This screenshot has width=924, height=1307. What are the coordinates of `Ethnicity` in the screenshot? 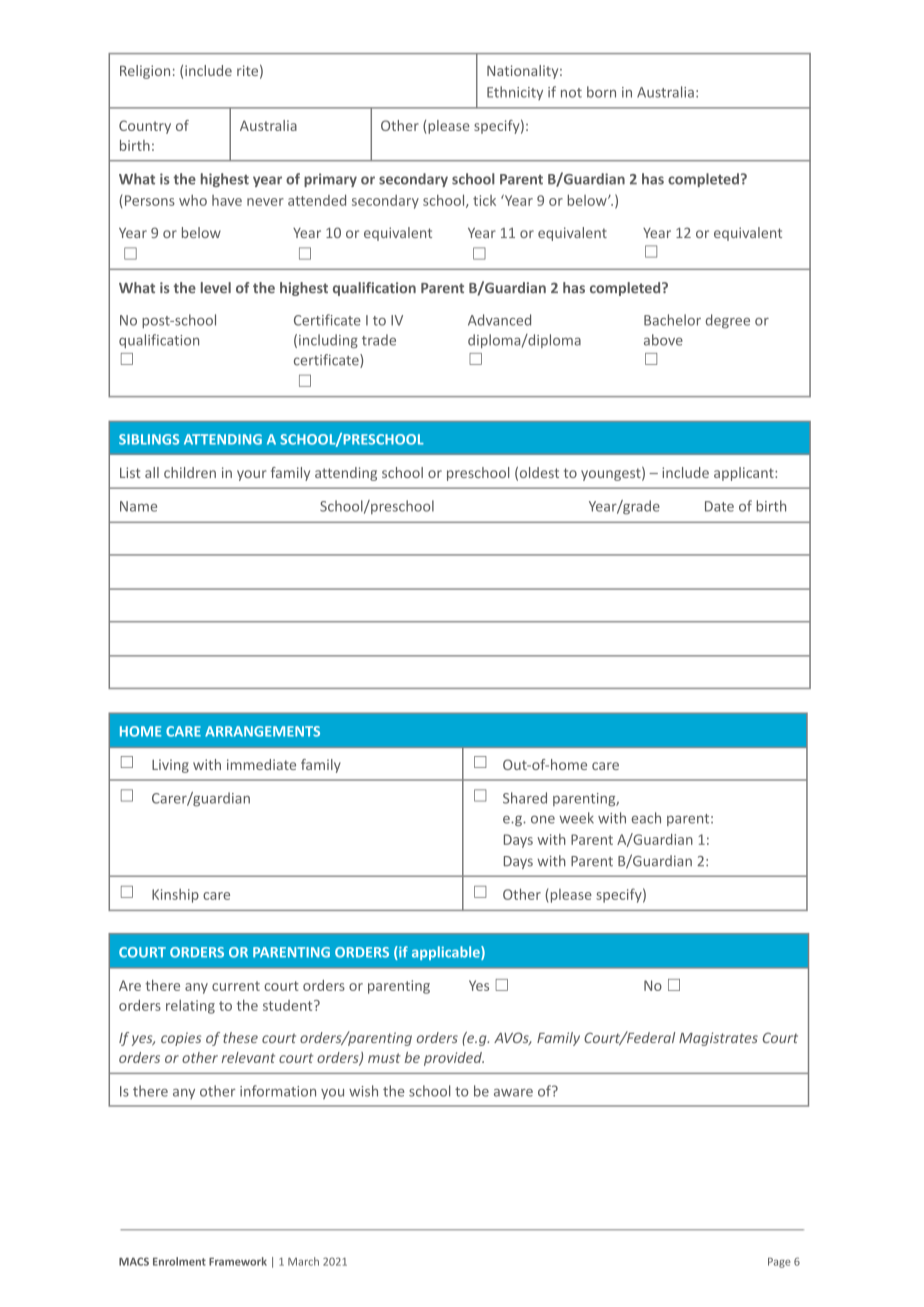 It's located at (515, 93).
